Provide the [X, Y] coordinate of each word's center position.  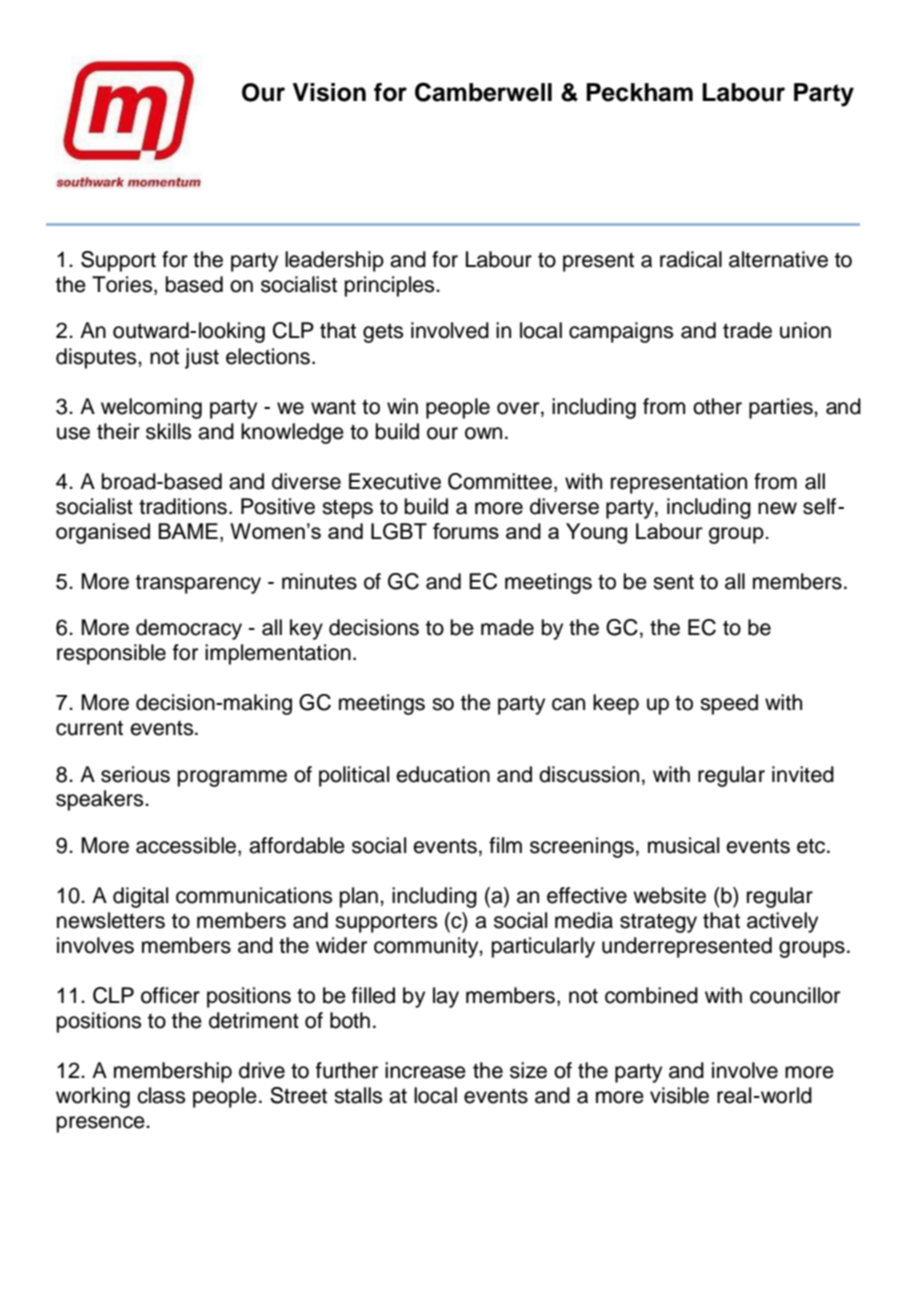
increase [425, 1070]
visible [679, 1095]
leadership [334, 261]
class [161, 1095]
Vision [329, 92]
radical [691, 259]
